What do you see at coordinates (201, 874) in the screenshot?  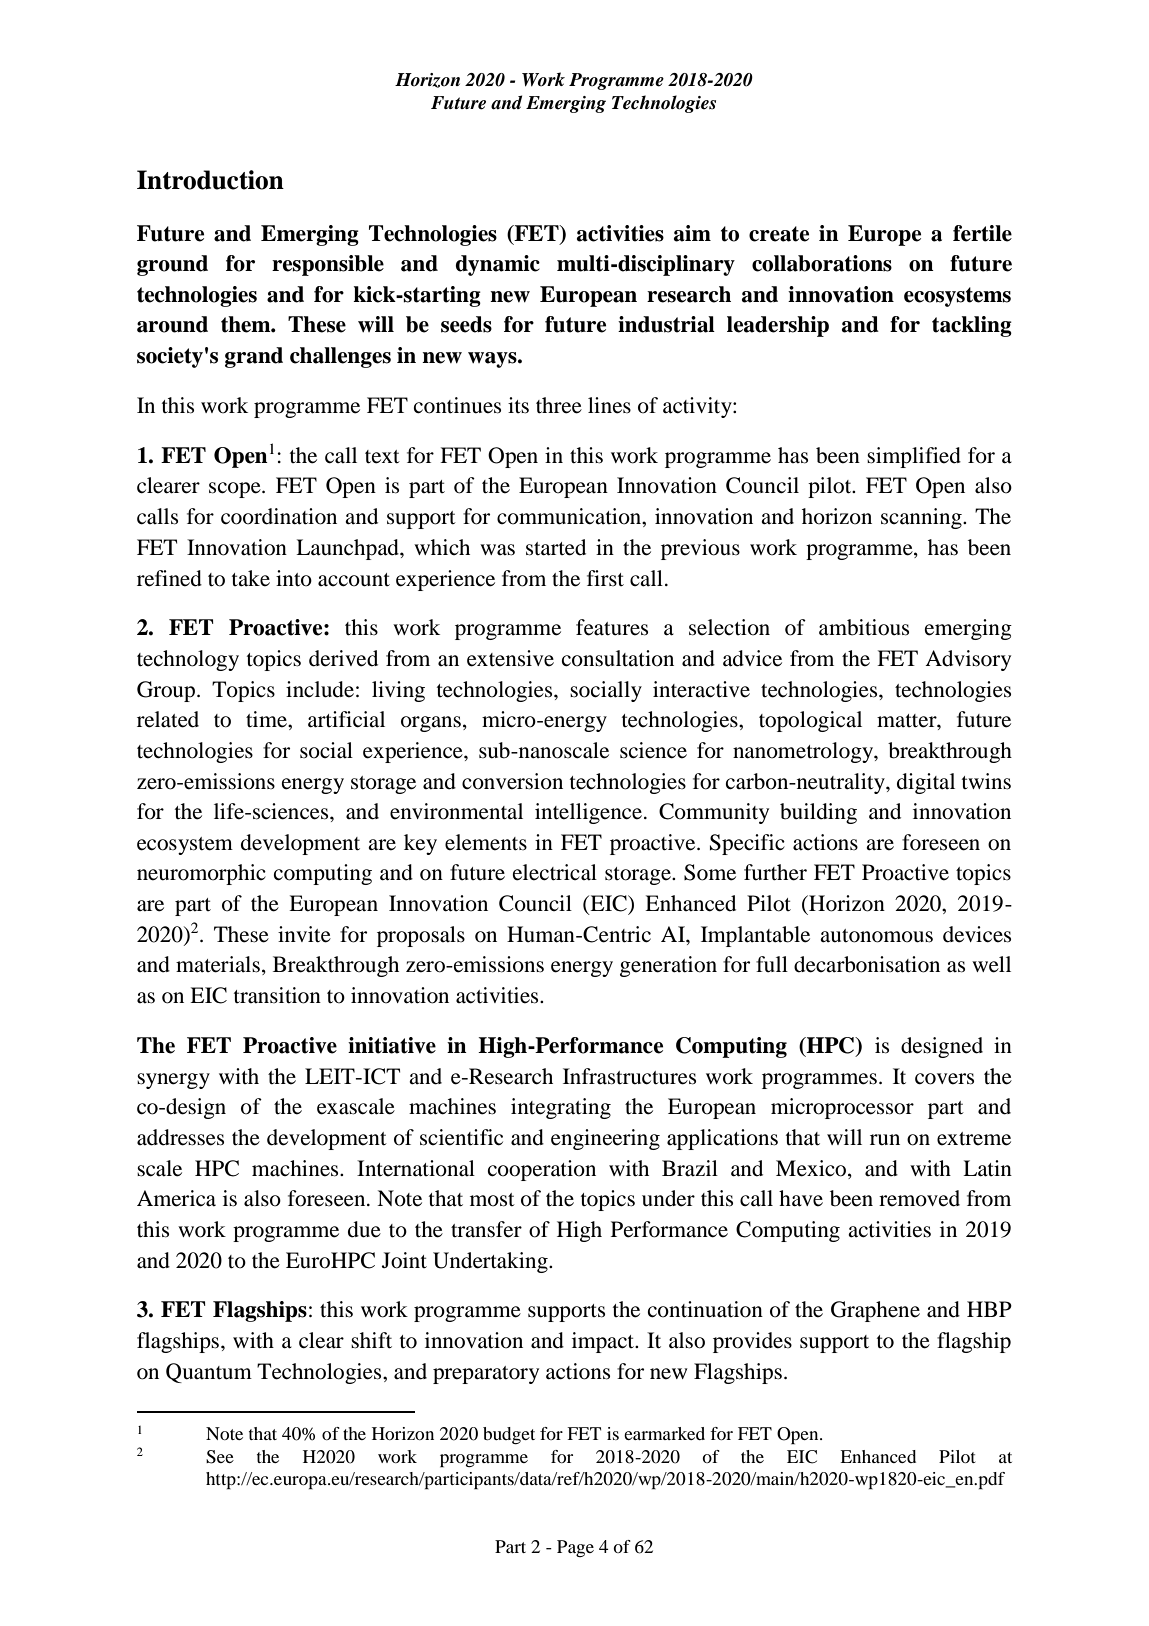 I see `neuromorphic` at bounding box center [201, 874].
